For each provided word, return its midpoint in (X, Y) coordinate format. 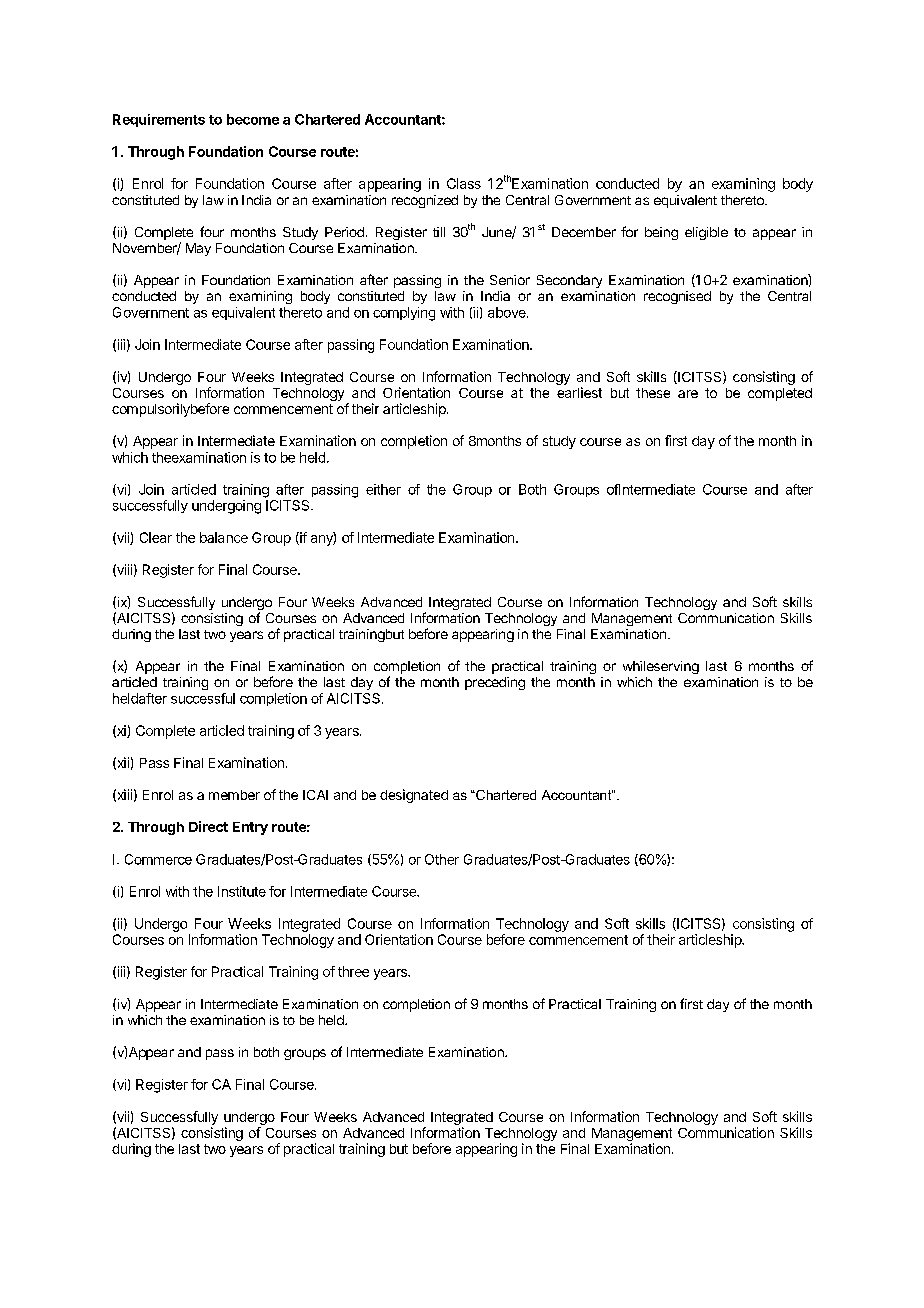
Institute (242, 891)
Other (442, 859)
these (653, 393)
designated (414, 796)
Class (464, 183)
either (383, 489)
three (353, 971)
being (661, 233)
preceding (495, 683)
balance (224, 537)
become (253, 119)
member (234, 795)
